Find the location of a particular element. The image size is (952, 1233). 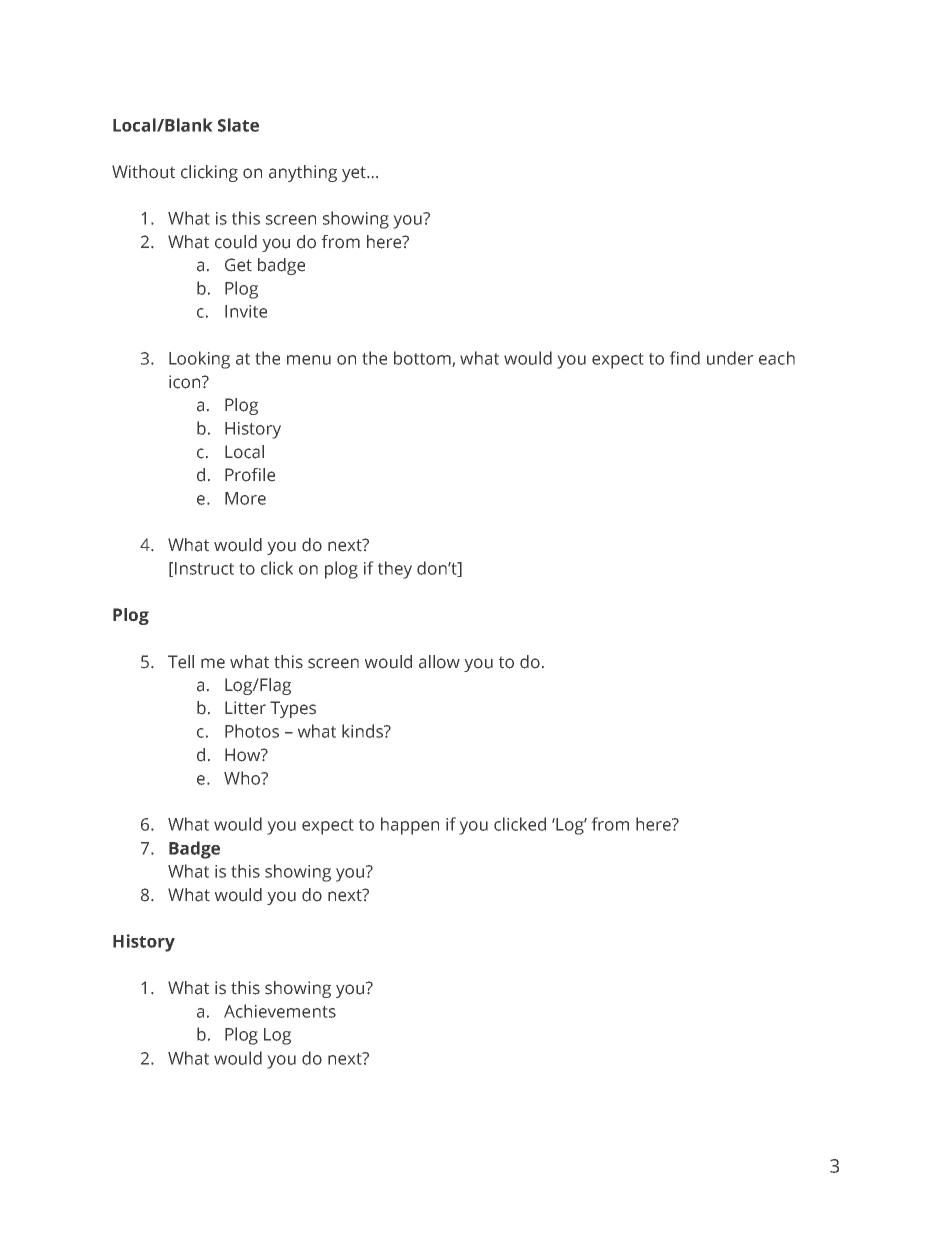

allow is located at coordinates (439, 662).
